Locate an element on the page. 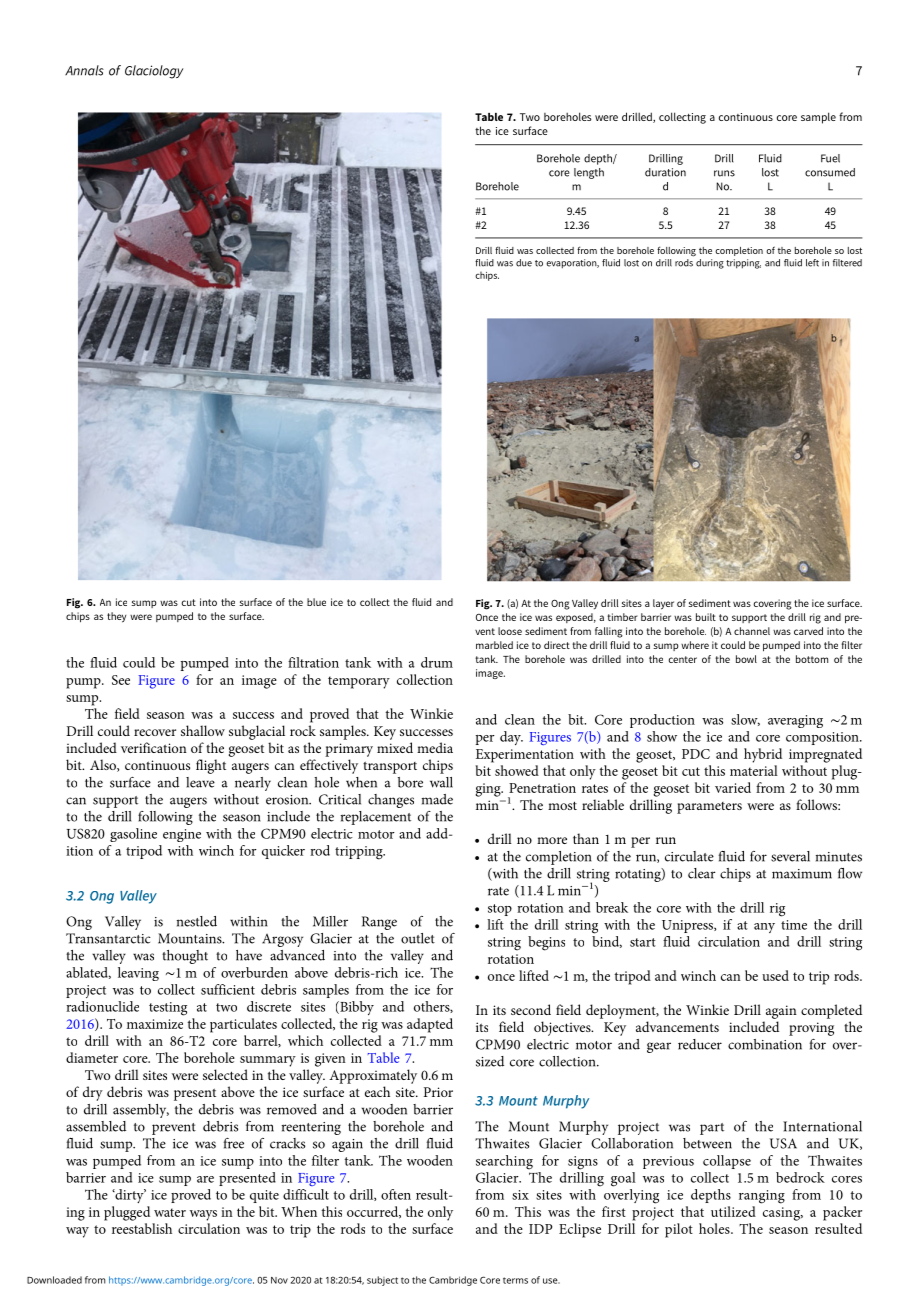  bowl is located at coordinates (746, 659).
